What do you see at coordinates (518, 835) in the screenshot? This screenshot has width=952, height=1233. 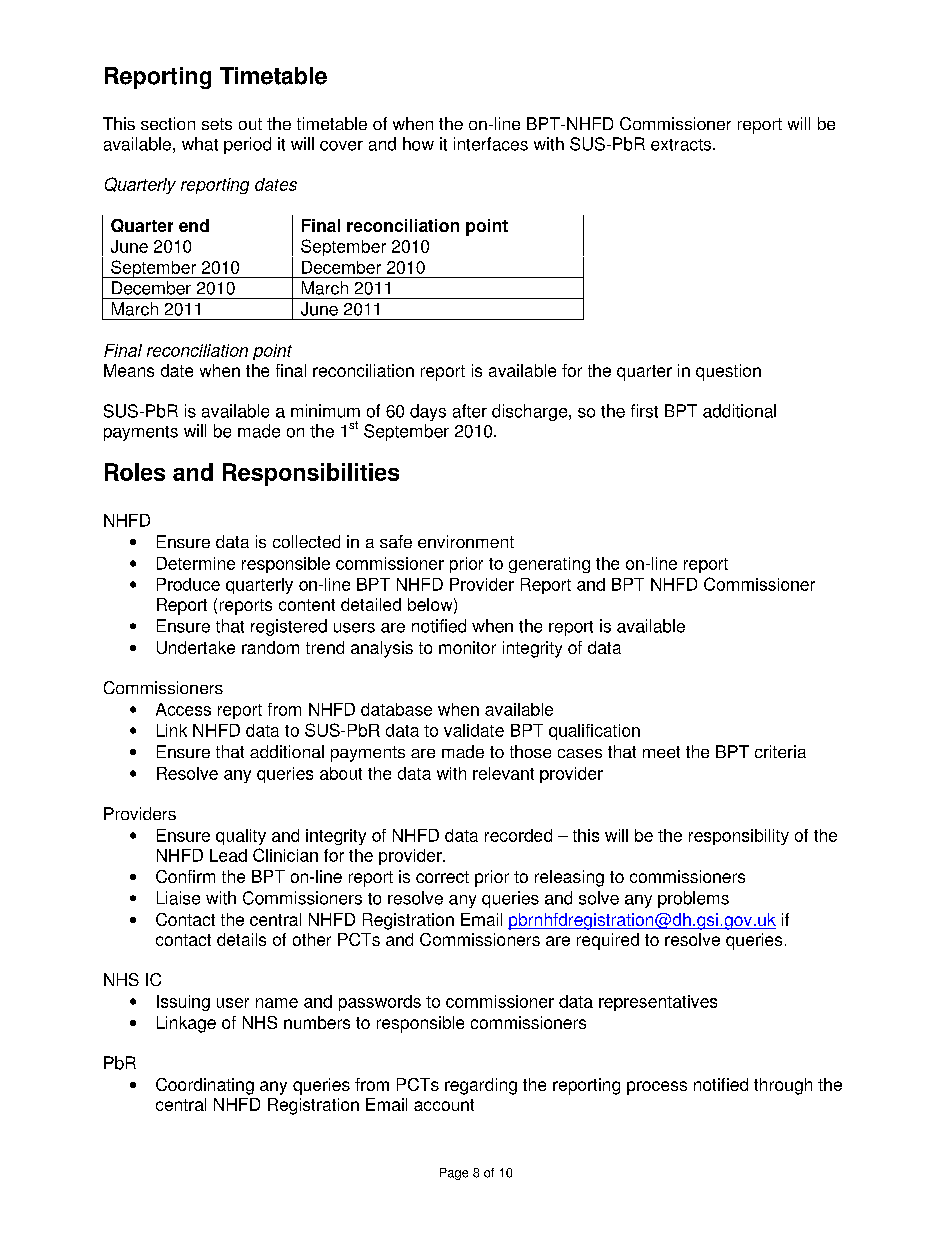 I see `recorded` at bounding box center [518, 835].
